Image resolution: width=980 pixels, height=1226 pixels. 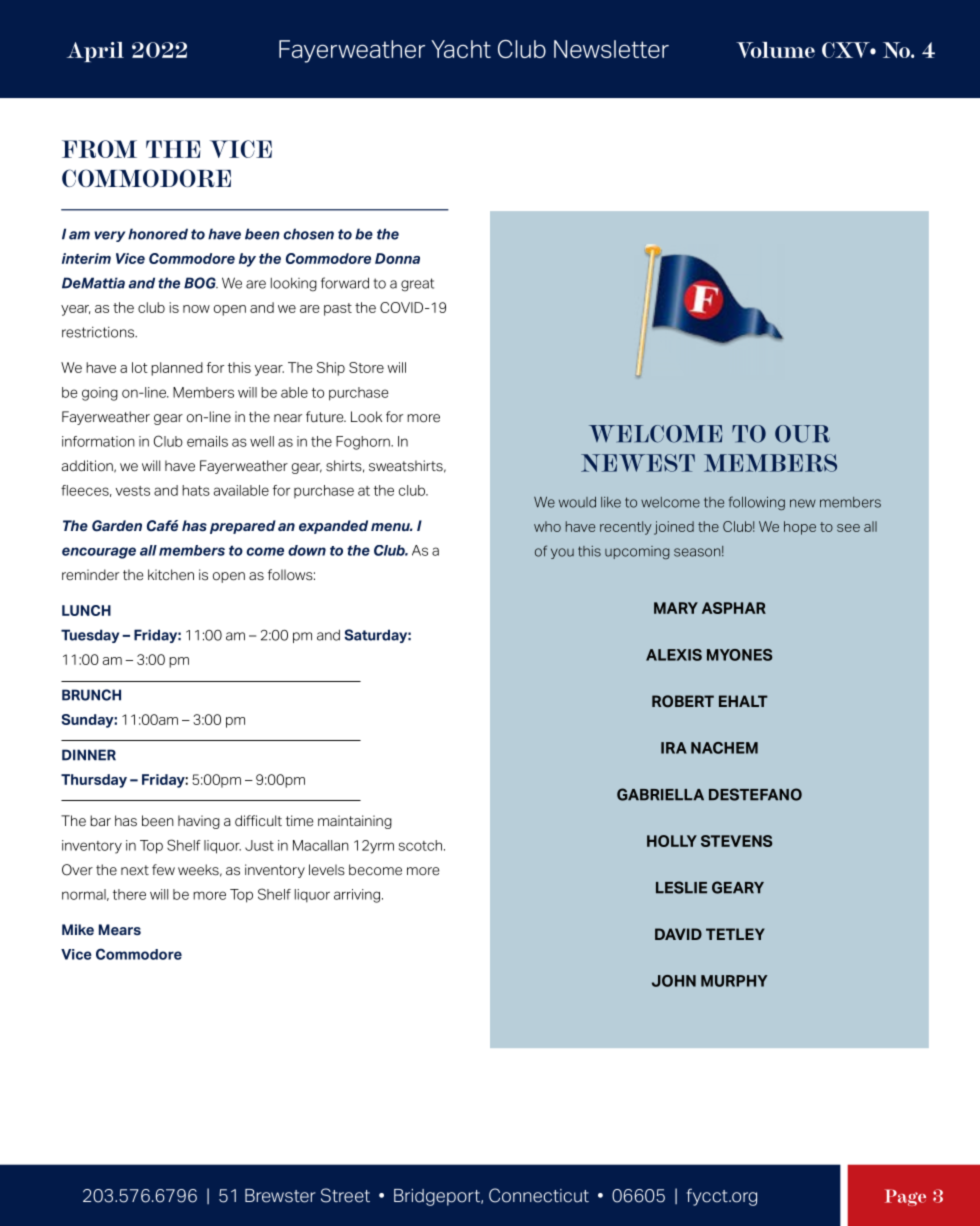 I want to click on April, so click(x=95, y=52).
